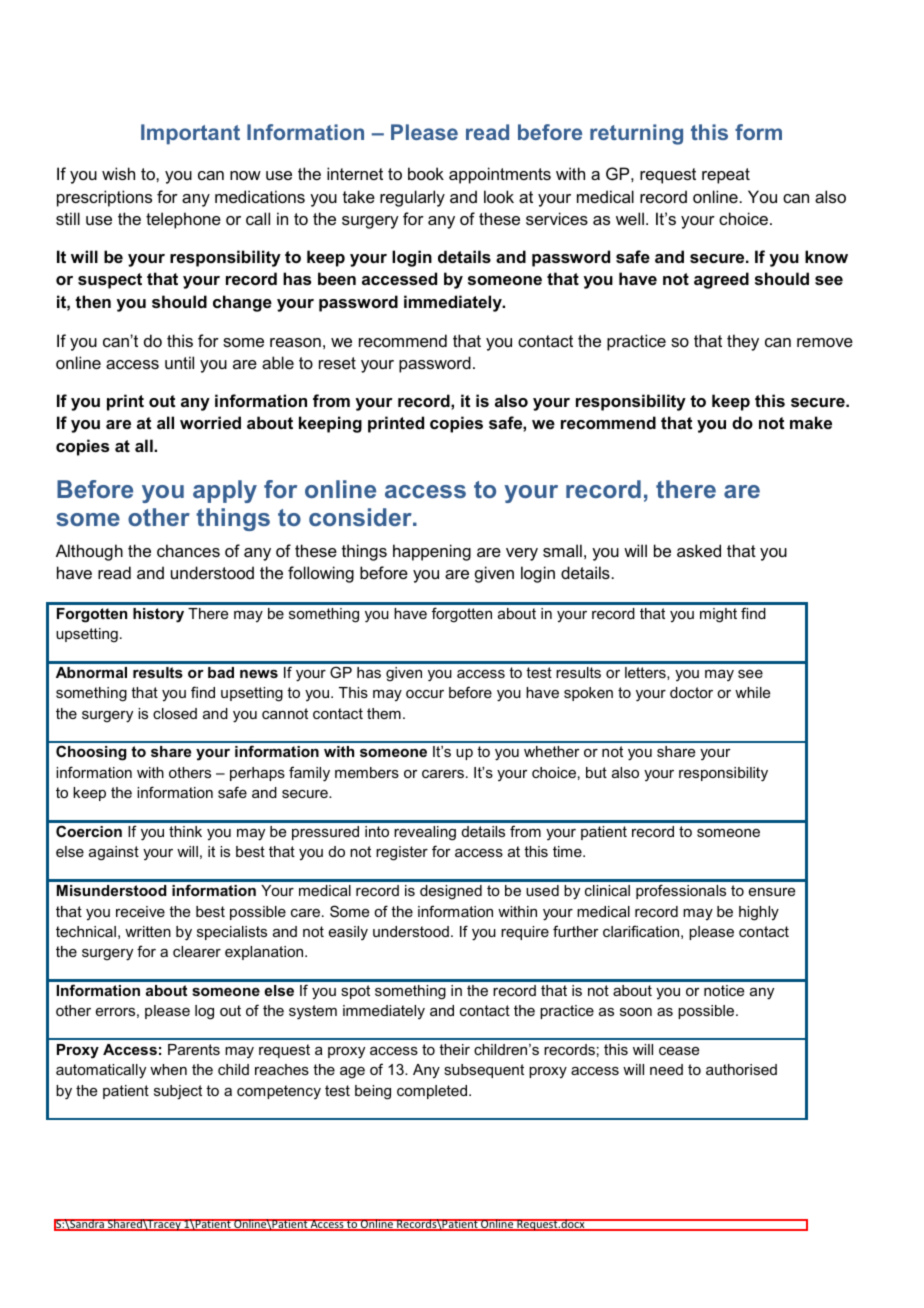 The width and height of the page is (924, 1308). I want to click on when, so click(168, 1069).
